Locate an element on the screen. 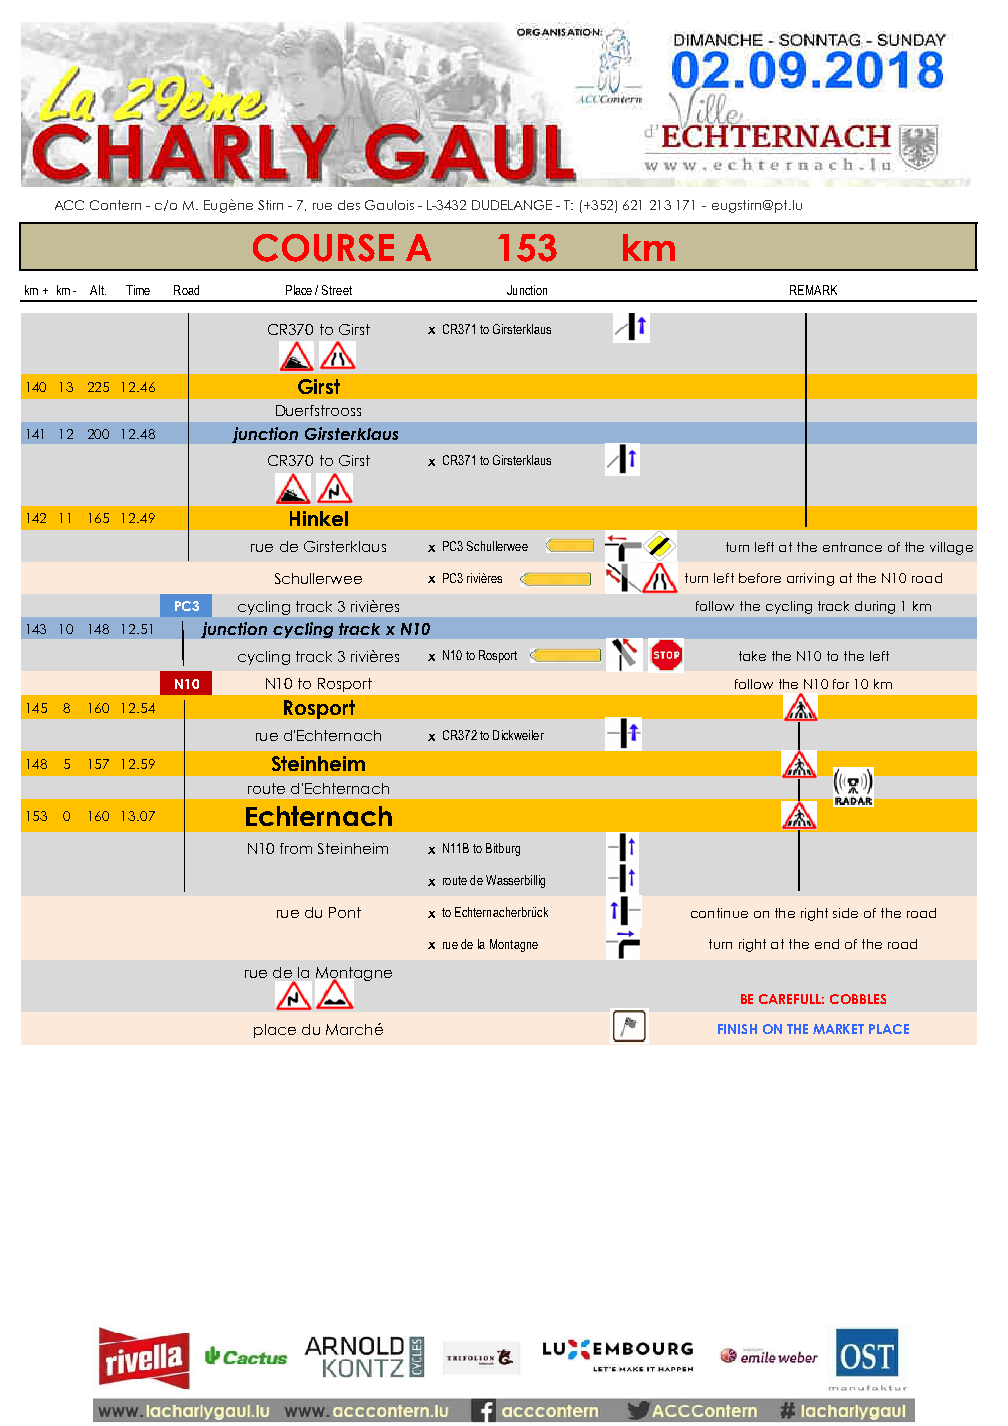  Time is located at coordinates (138, 290).
